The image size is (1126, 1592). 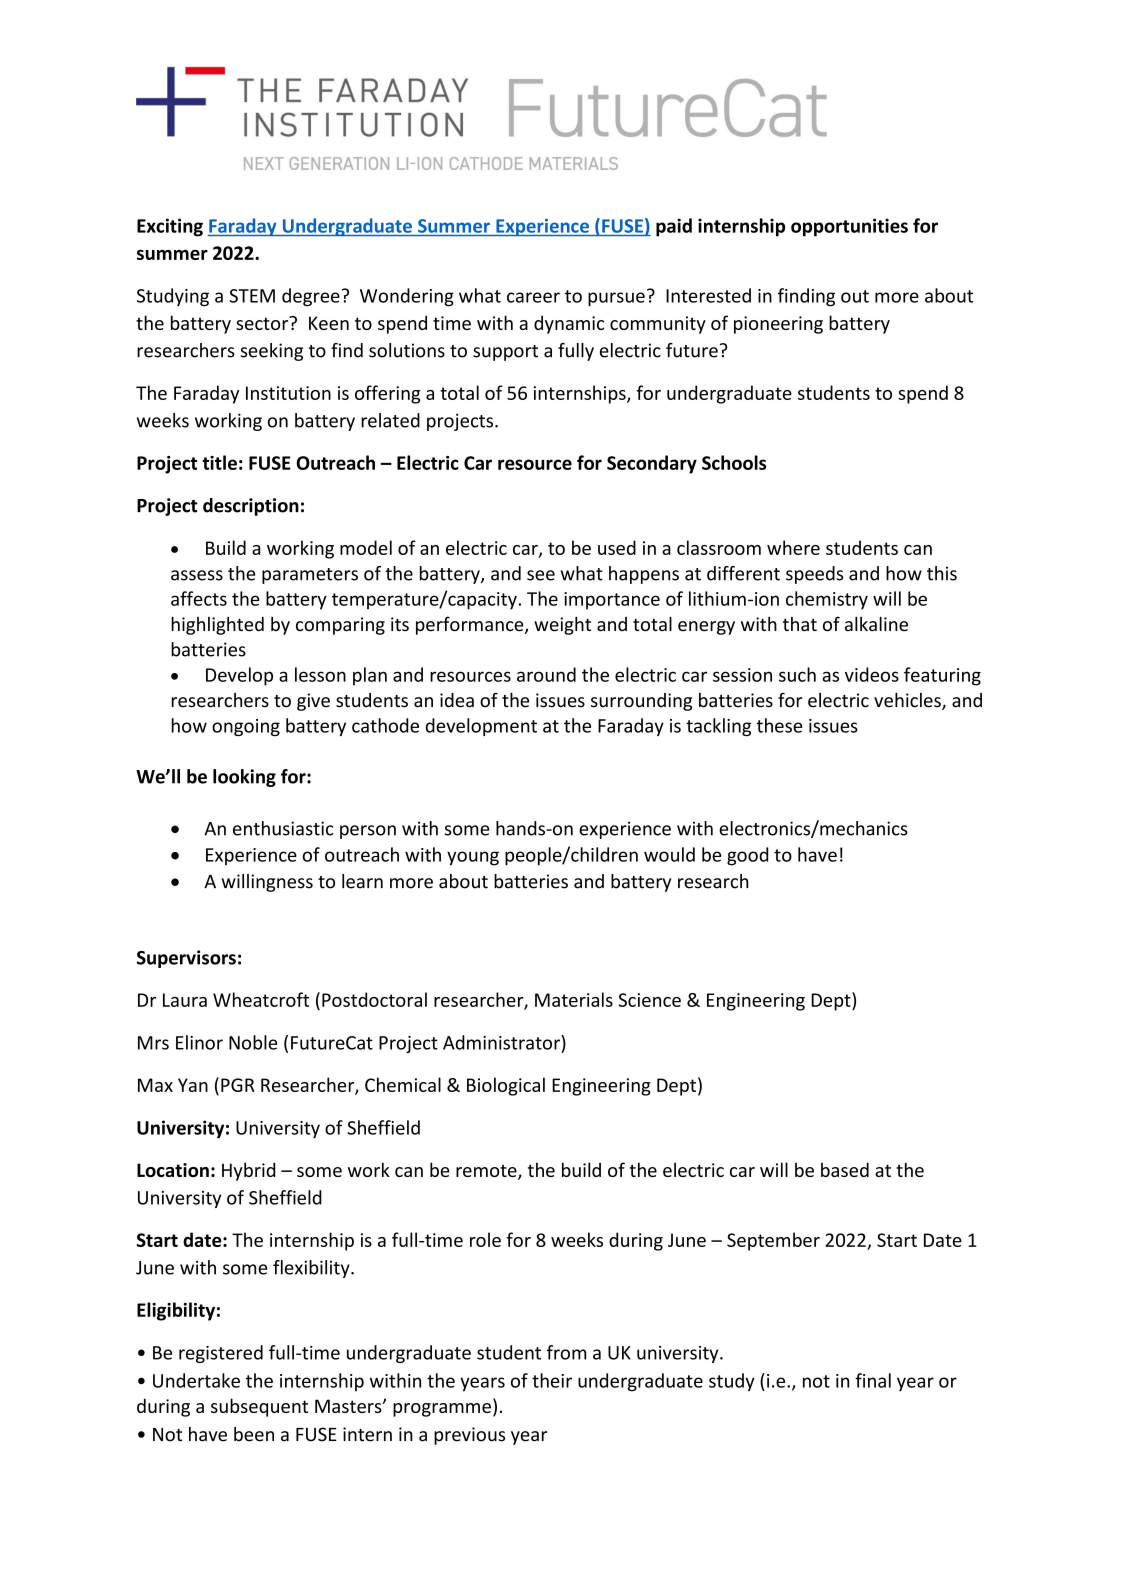 What do you see at coordinates (533, 297) in the document?
I see `career` at bounding box center [533, 297].
